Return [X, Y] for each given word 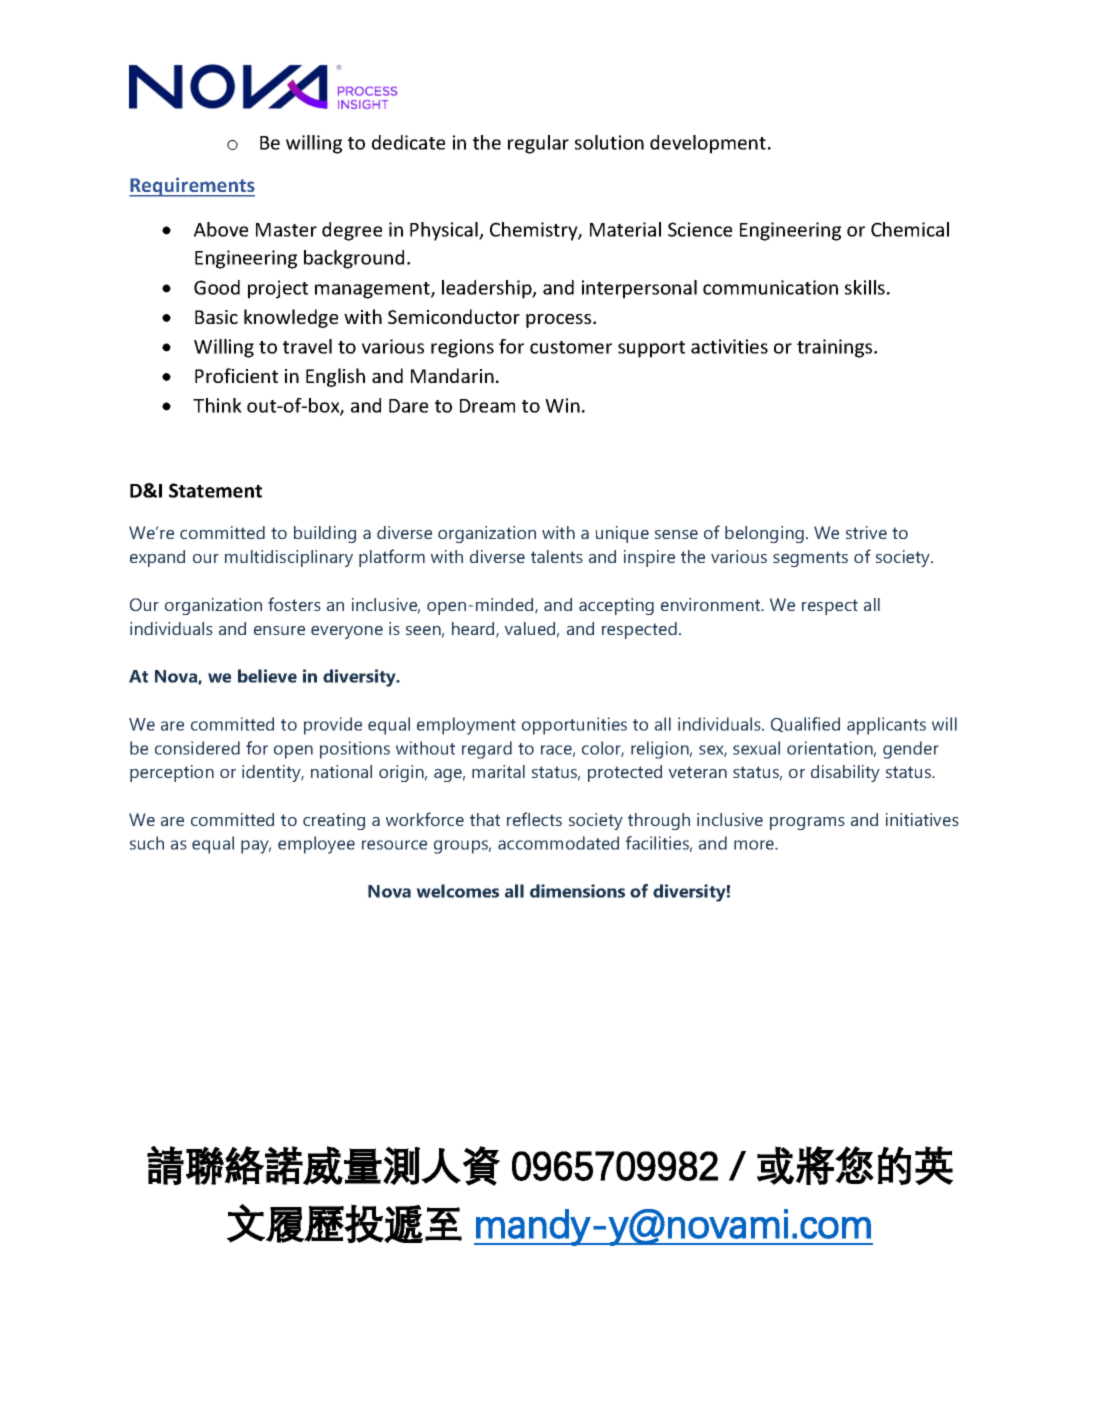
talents [557, 556]
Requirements [192, 187]
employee [316, 845]
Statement [215, 490]
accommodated [558, 843]
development [708, 144]
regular [538, 144]
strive [866, 532]
